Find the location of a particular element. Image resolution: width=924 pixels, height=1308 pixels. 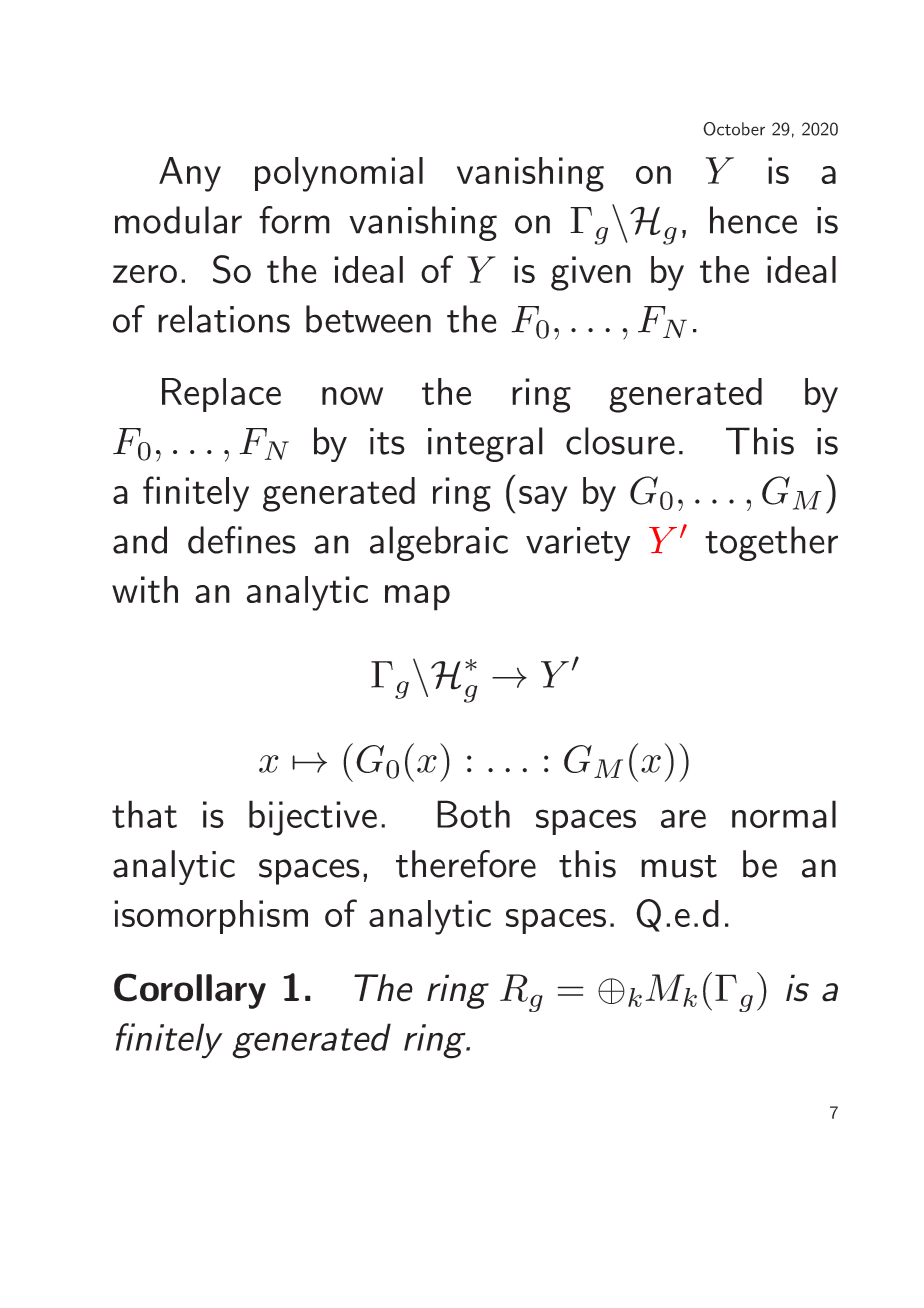

therefore is located at coordinates (466, 864).
